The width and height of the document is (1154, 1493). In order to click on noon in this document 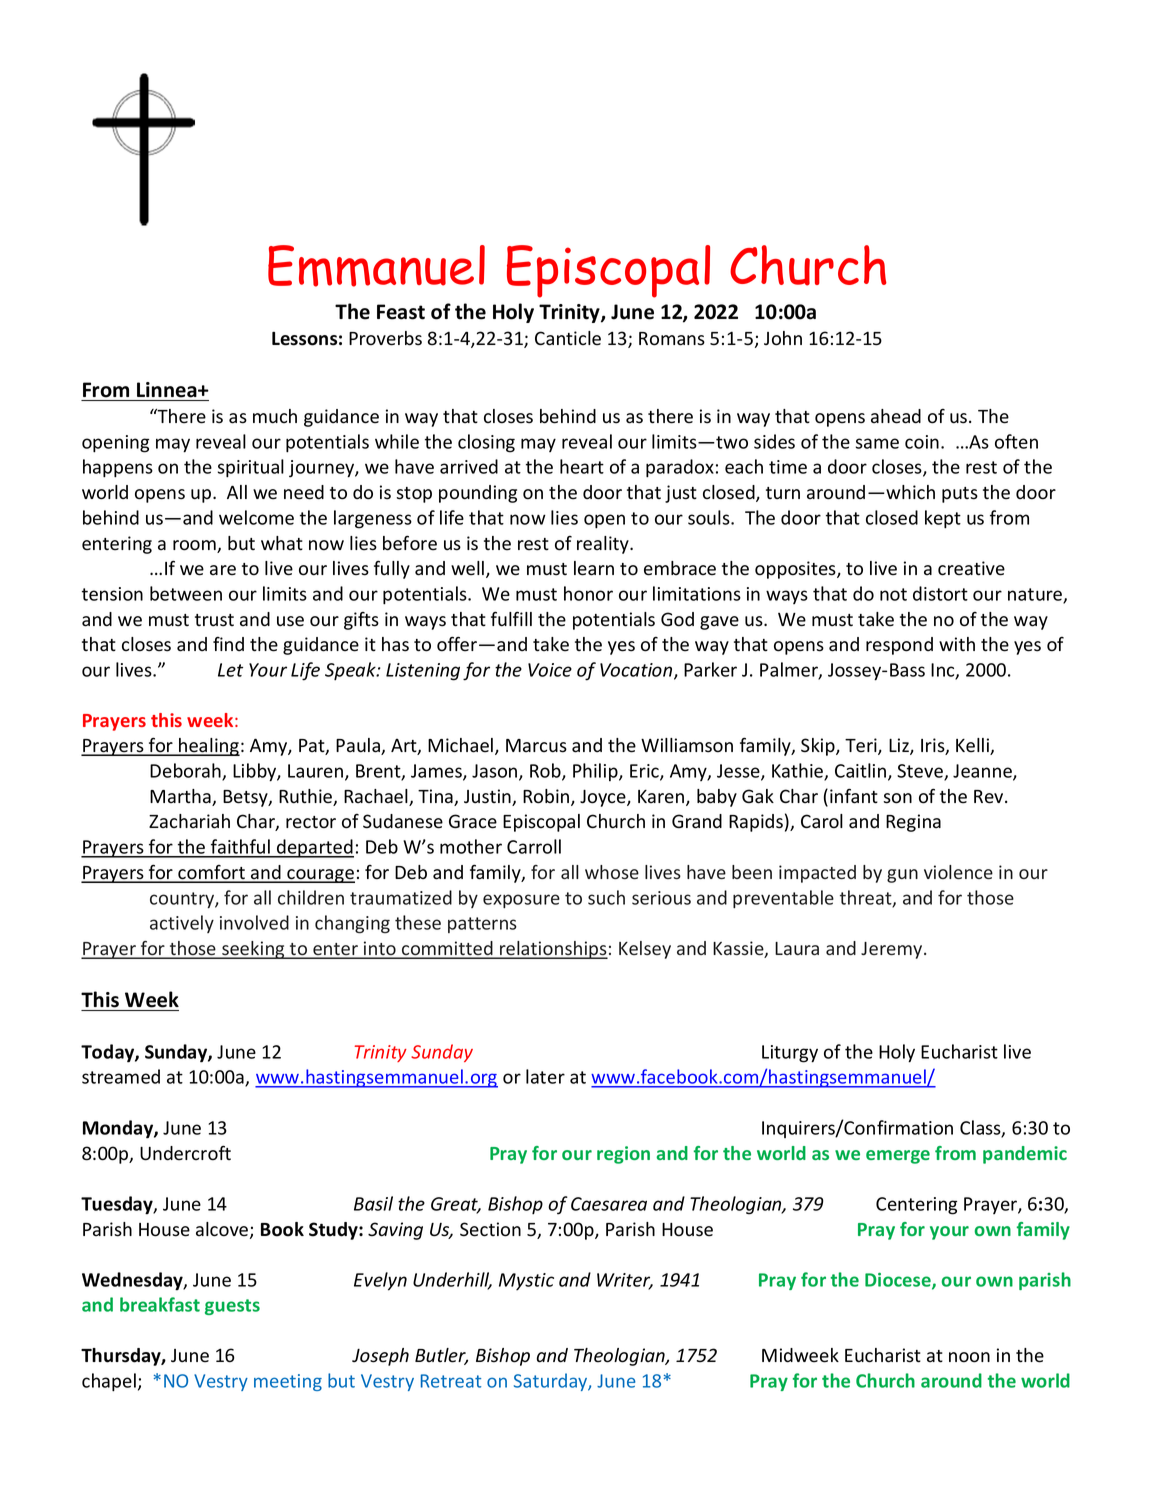, I will do `click(969, 1357)`.
